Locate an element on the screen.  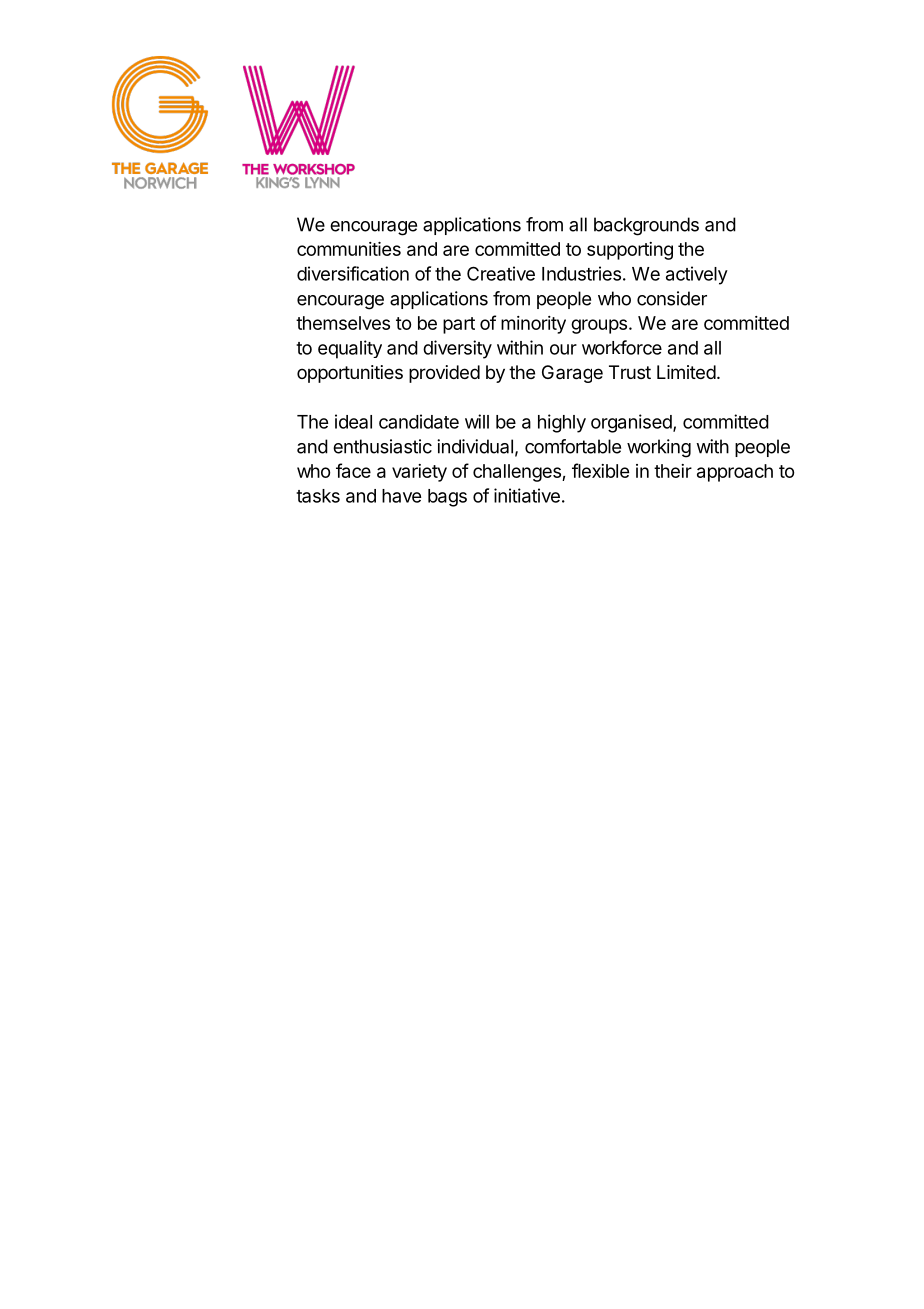
supporting is located at coordinates (630, 251).
